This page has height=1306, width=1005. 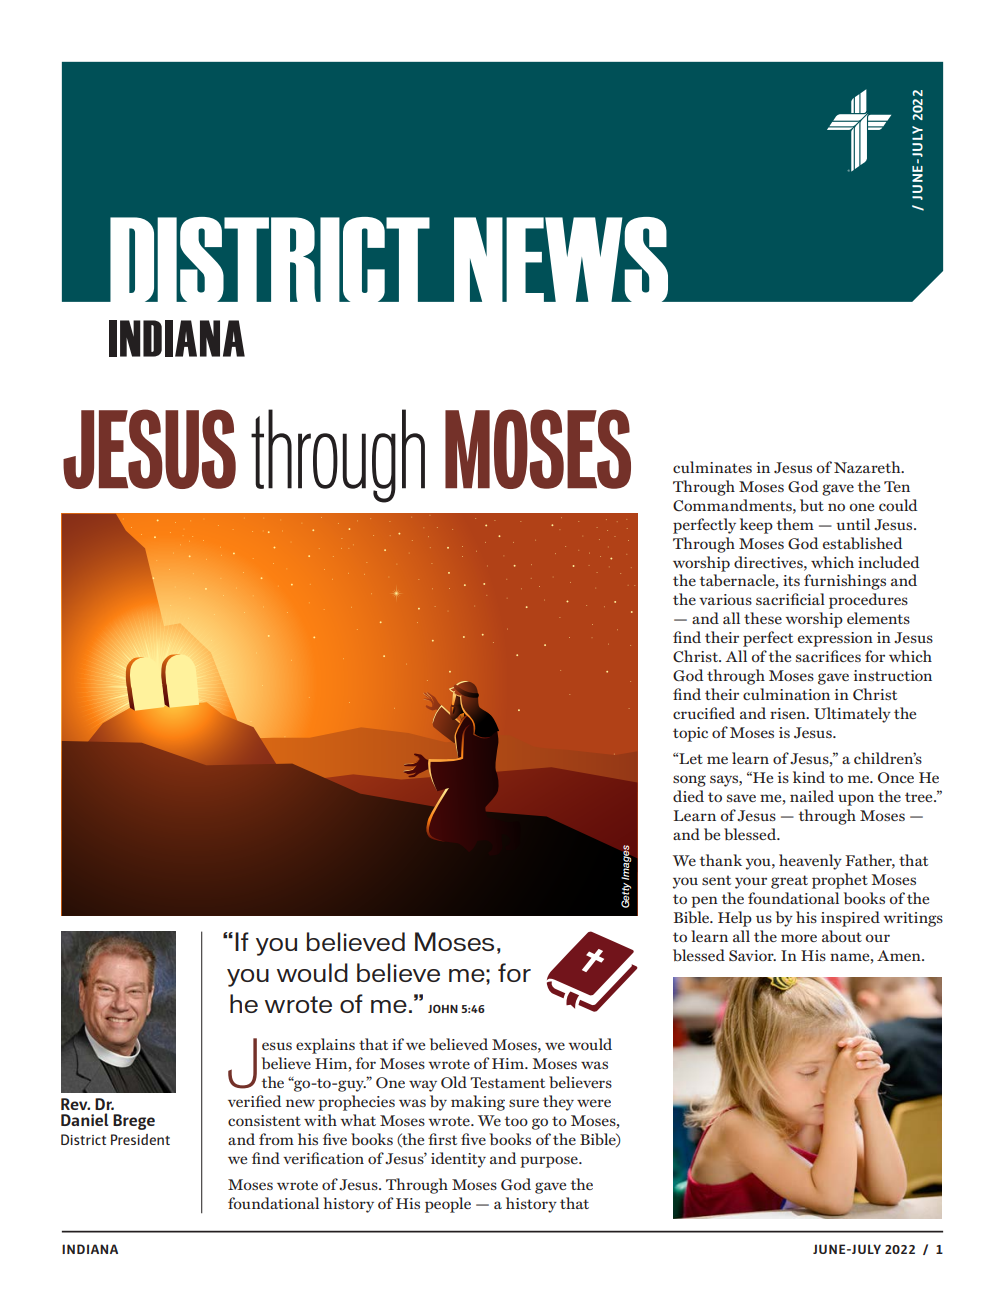 What do you see at coordinates (458, 1160) in the page?
I see `identity` at bounding box center [458, 1160].
